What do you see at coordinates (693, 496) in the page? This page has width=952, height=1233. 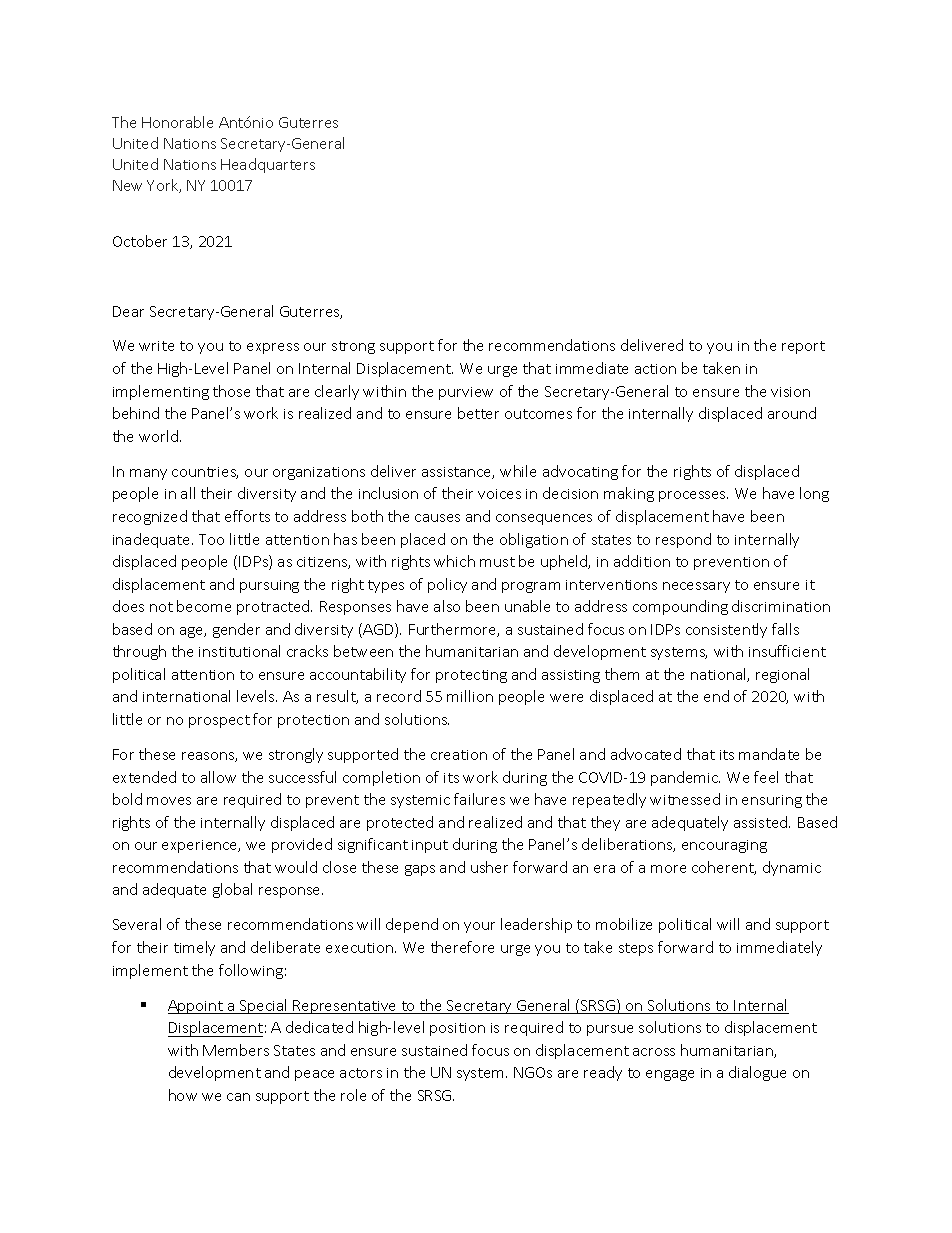 I see `processes` at bounding box center [693, 496].
